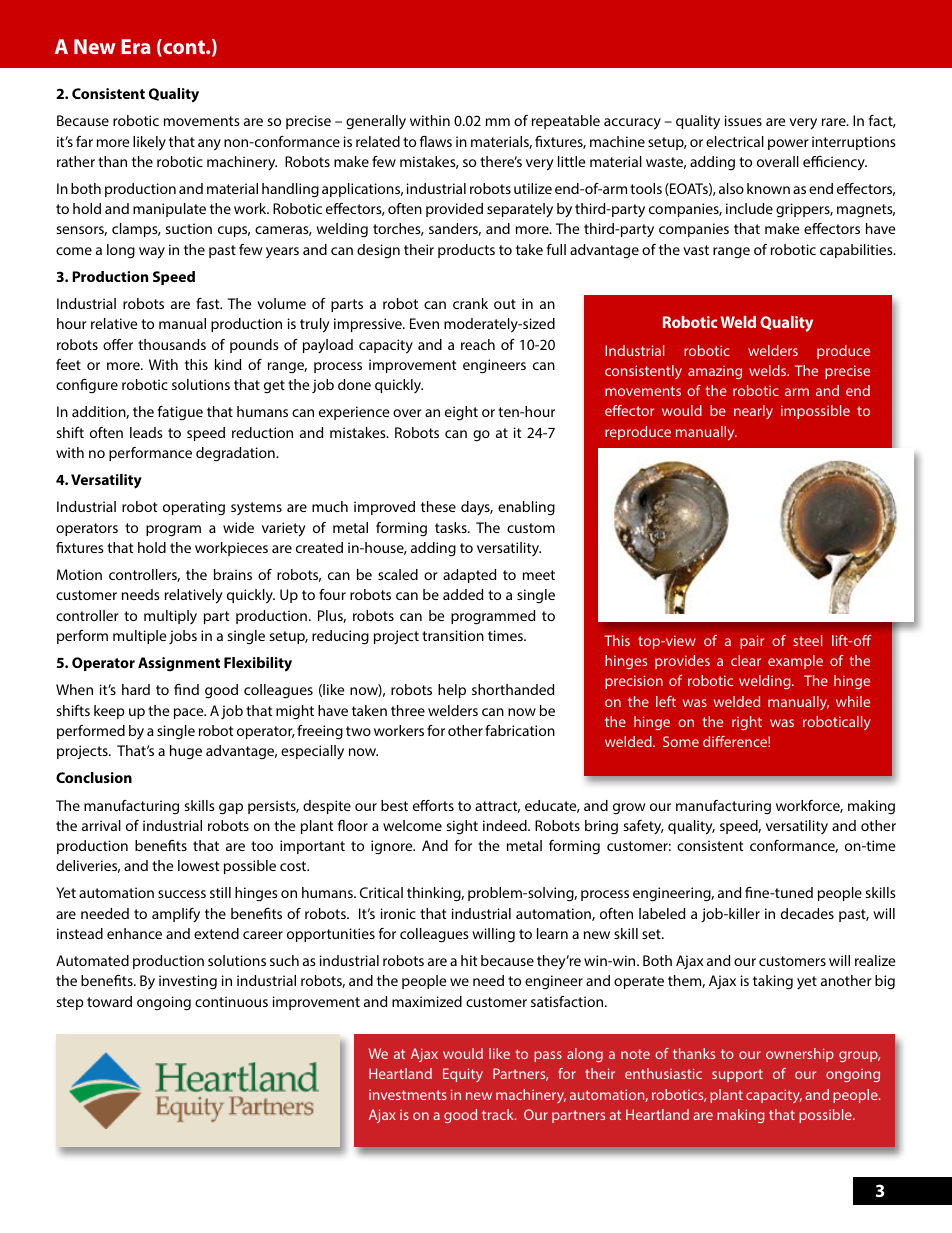 The width and height of the screenshot is (952, 1233). What do you see at coordinates (807, 640) in the screenshot?
I see `steel` at bounding box center [807, 640].
